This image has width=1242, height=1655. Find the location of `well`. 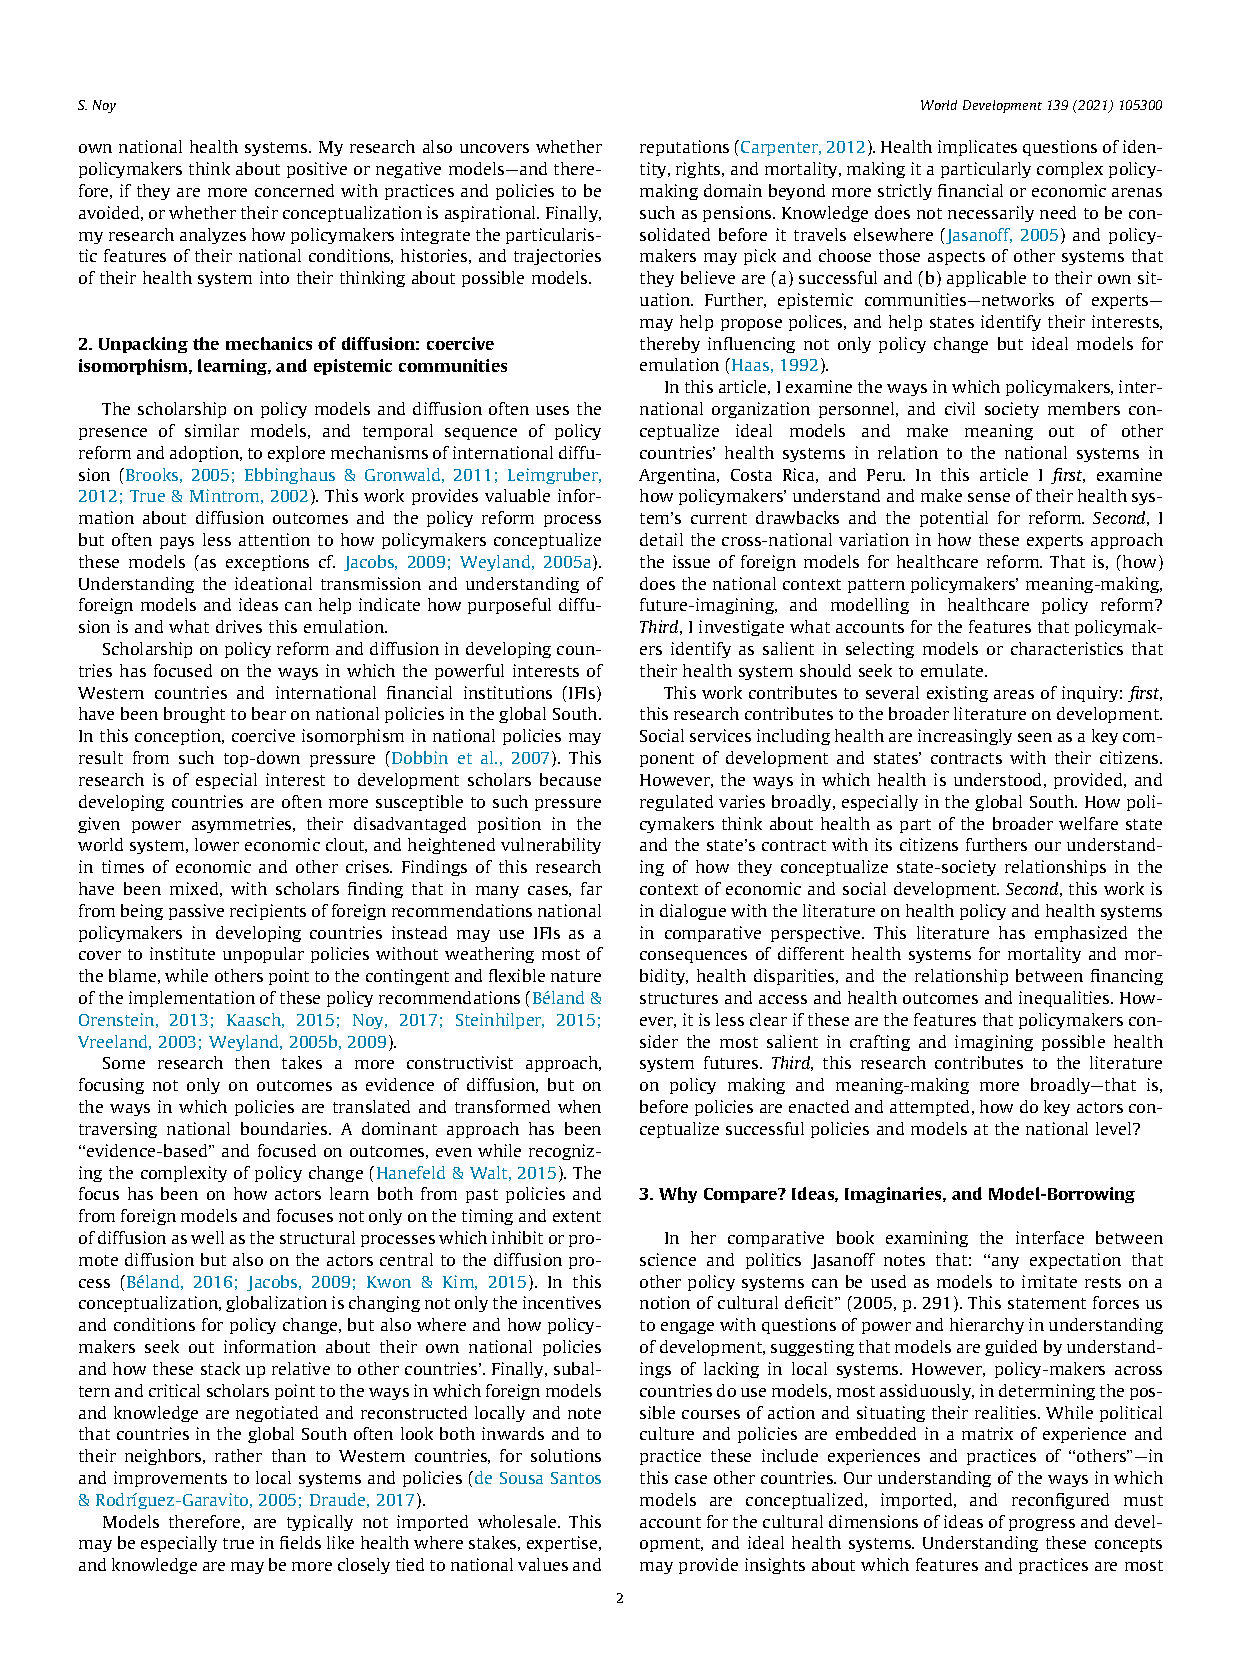

well is located at coordinates (207, 1237).
